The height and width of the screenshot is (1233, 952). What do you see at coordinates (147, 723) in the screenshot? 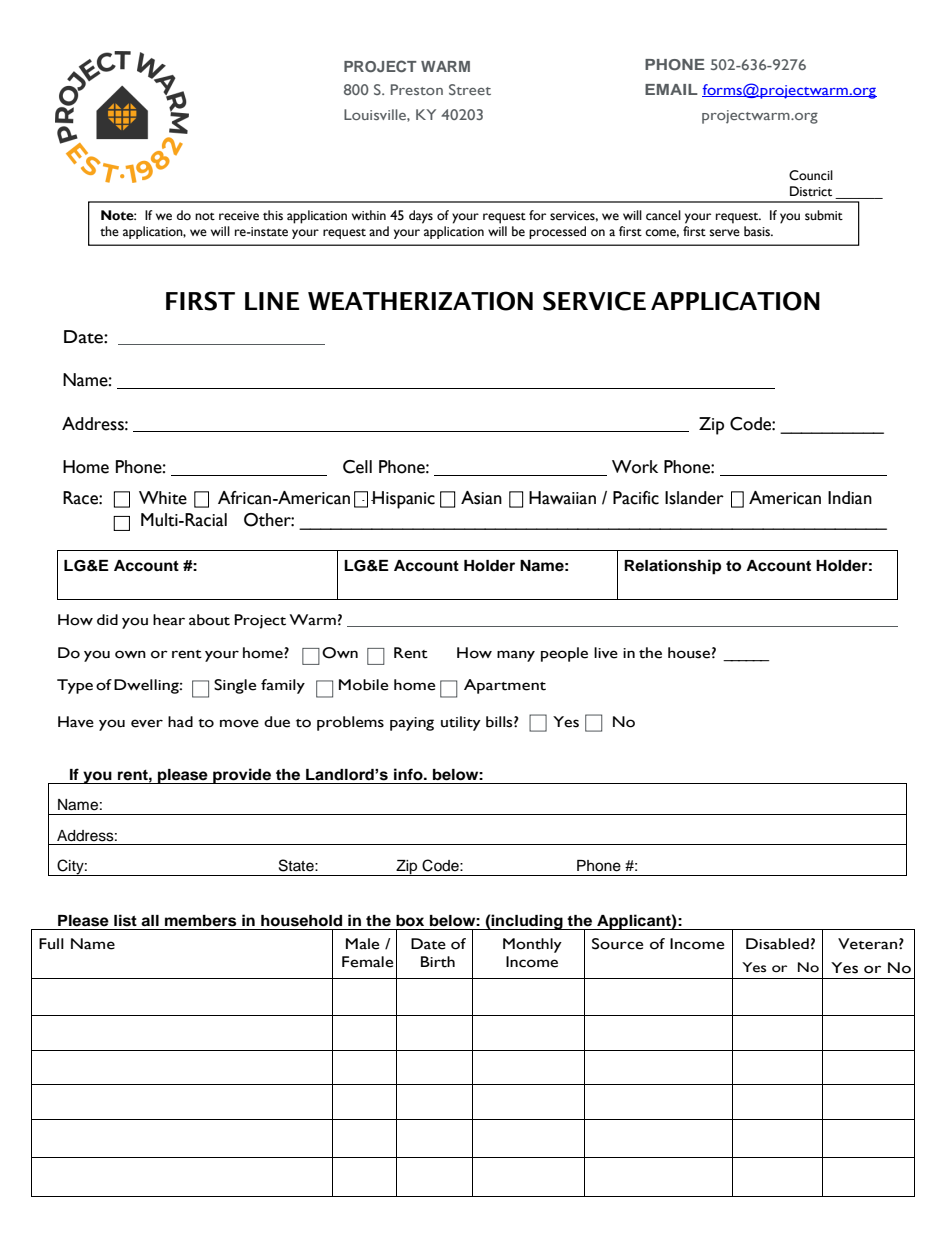
I see `ever` at bounding box center [147, 723].
